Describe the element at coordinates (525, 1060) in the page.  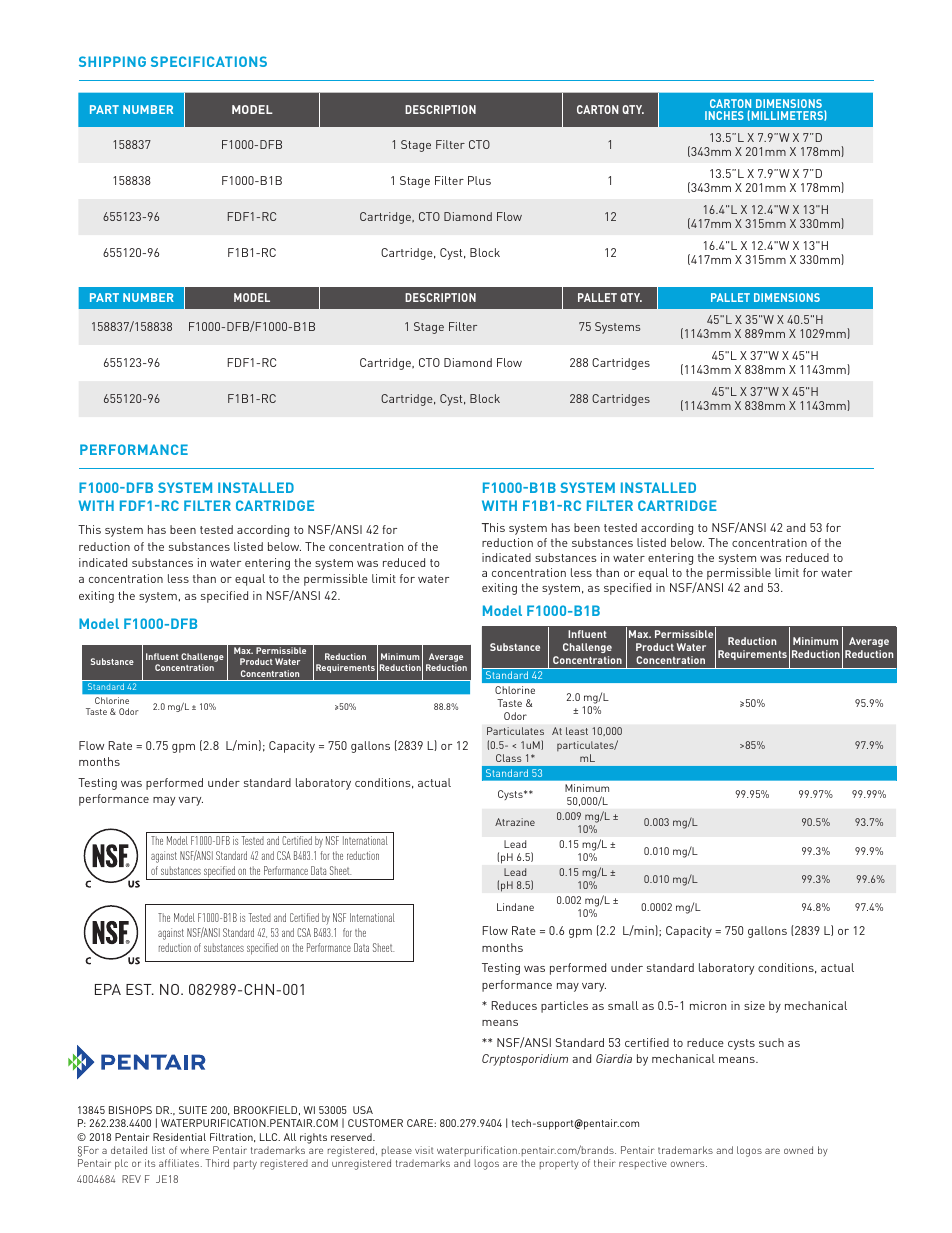
I see `Cryptosporidium` at that location.
